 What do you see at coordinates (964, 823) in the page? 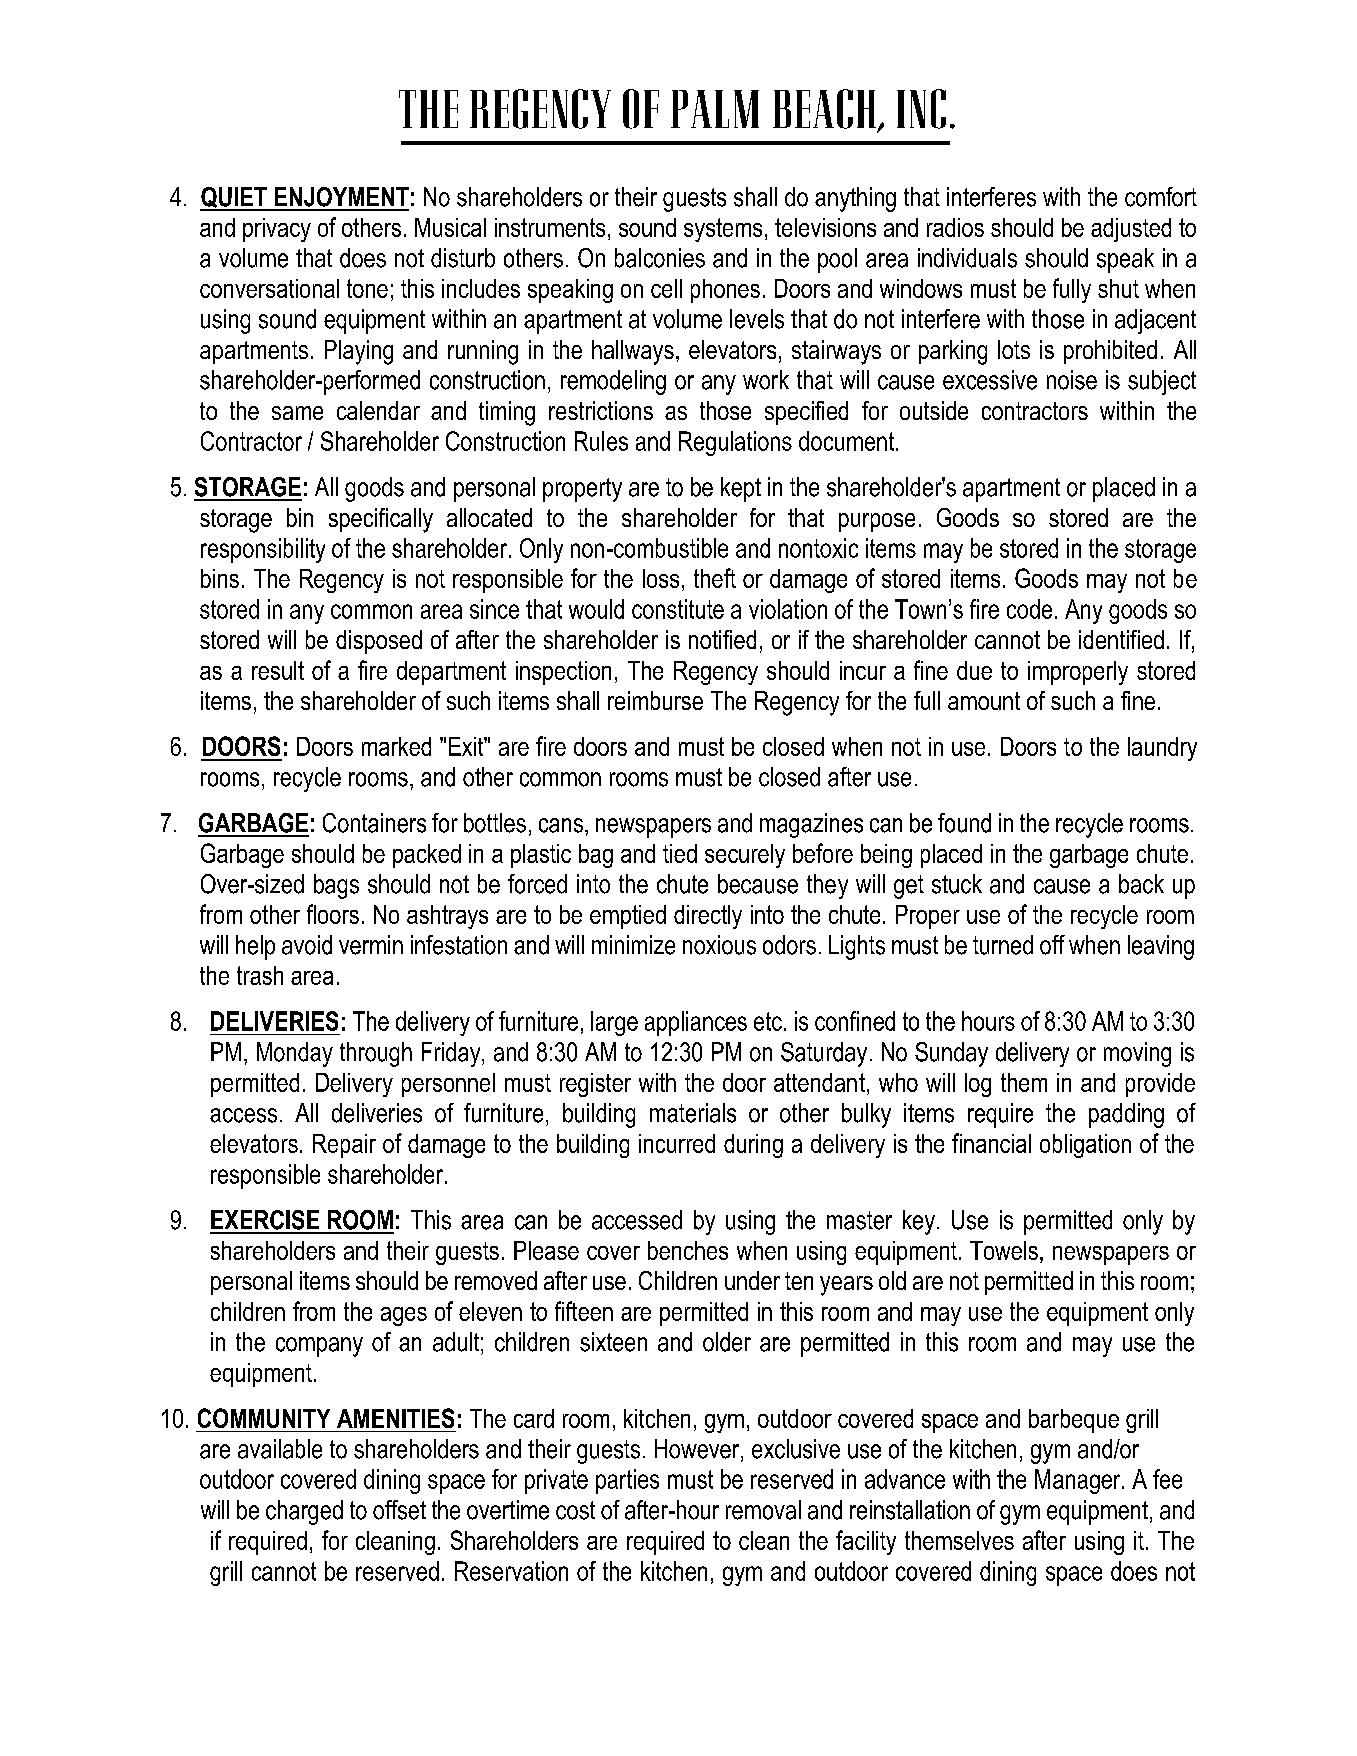
I see `found` at bounding box center [964, 823].
